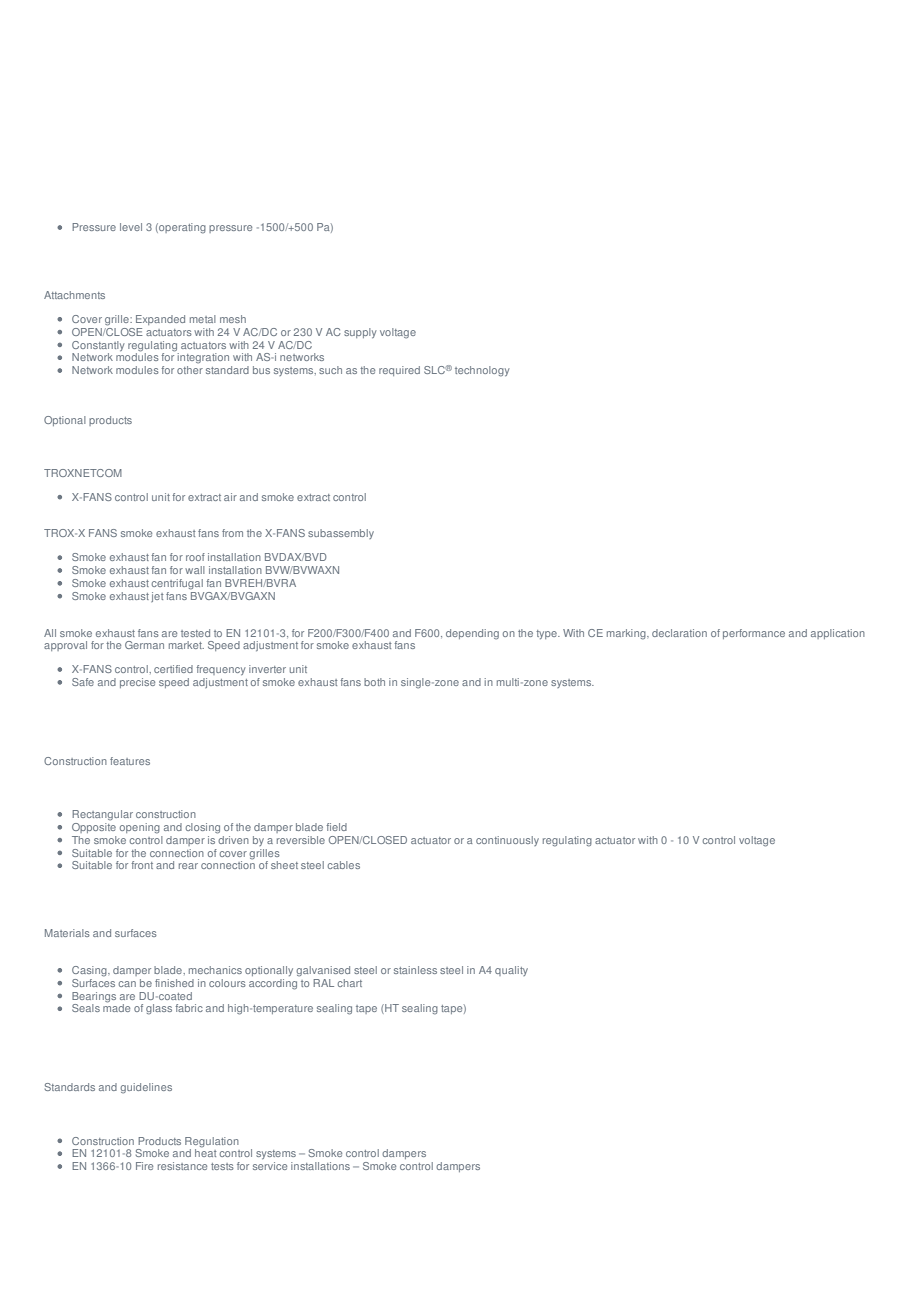 The image size is (924, 1308). Describe the element at coordinates (374, 682) in the page. I see `both` at that location.
